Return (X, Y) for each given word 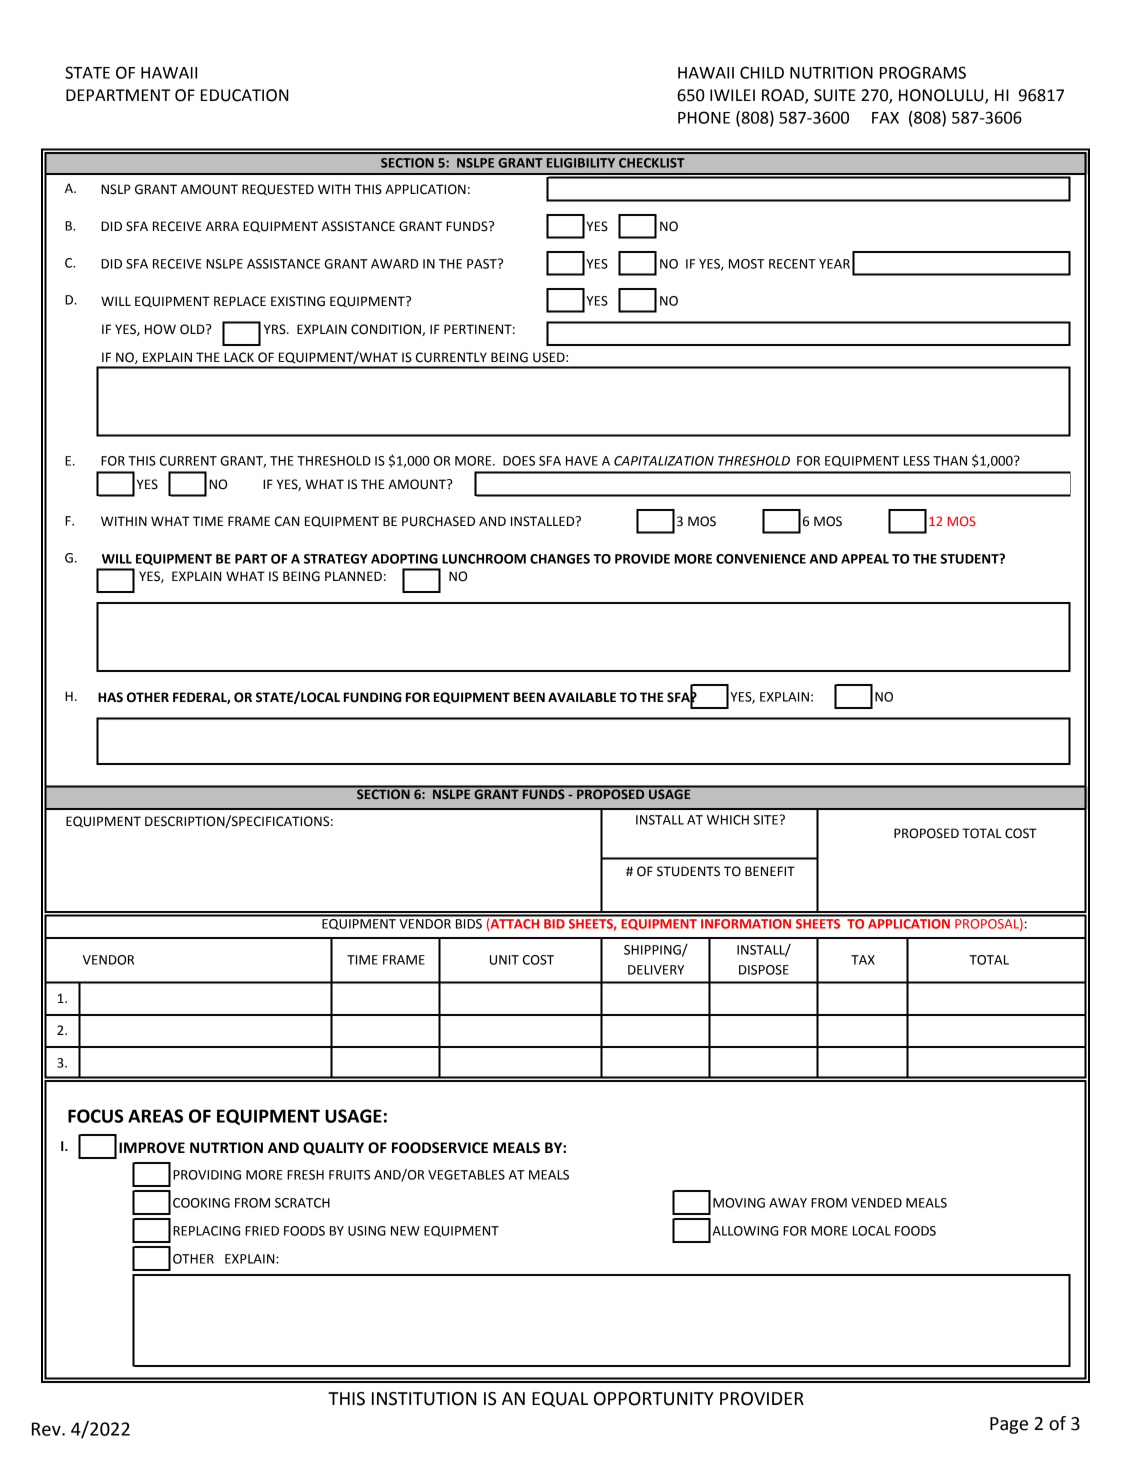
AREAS (155, 1116)
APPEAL (865, 559)
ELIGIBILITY (581, 163)
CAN (287, 521)
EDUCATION (245, 95)
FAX (885, 118)
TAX (863, 960)
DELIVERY (656, 970)
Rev (47, 1429)
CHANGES (560, 559)
